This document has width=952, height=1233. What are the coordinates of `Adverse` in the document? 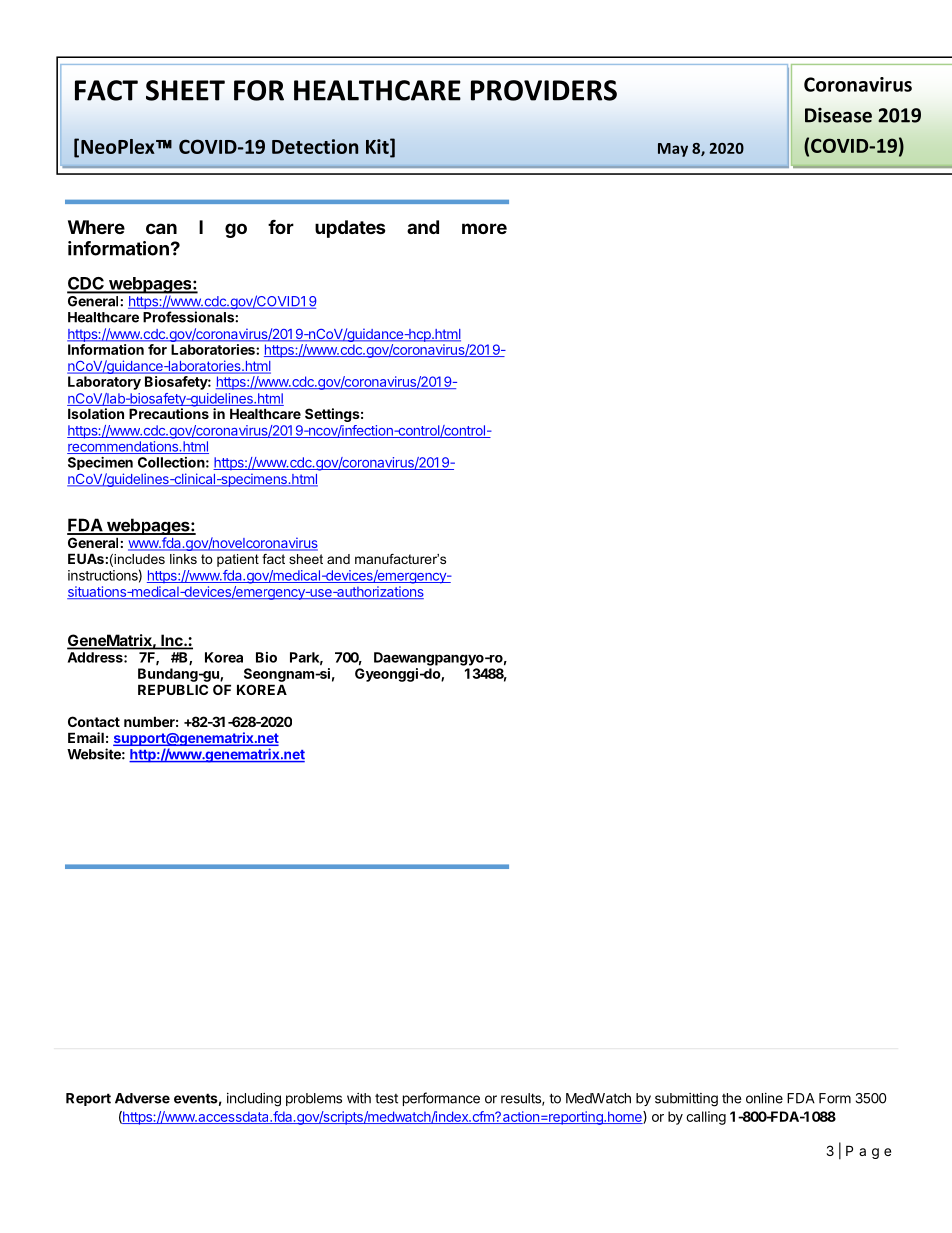 It's located at (142, 1098).
